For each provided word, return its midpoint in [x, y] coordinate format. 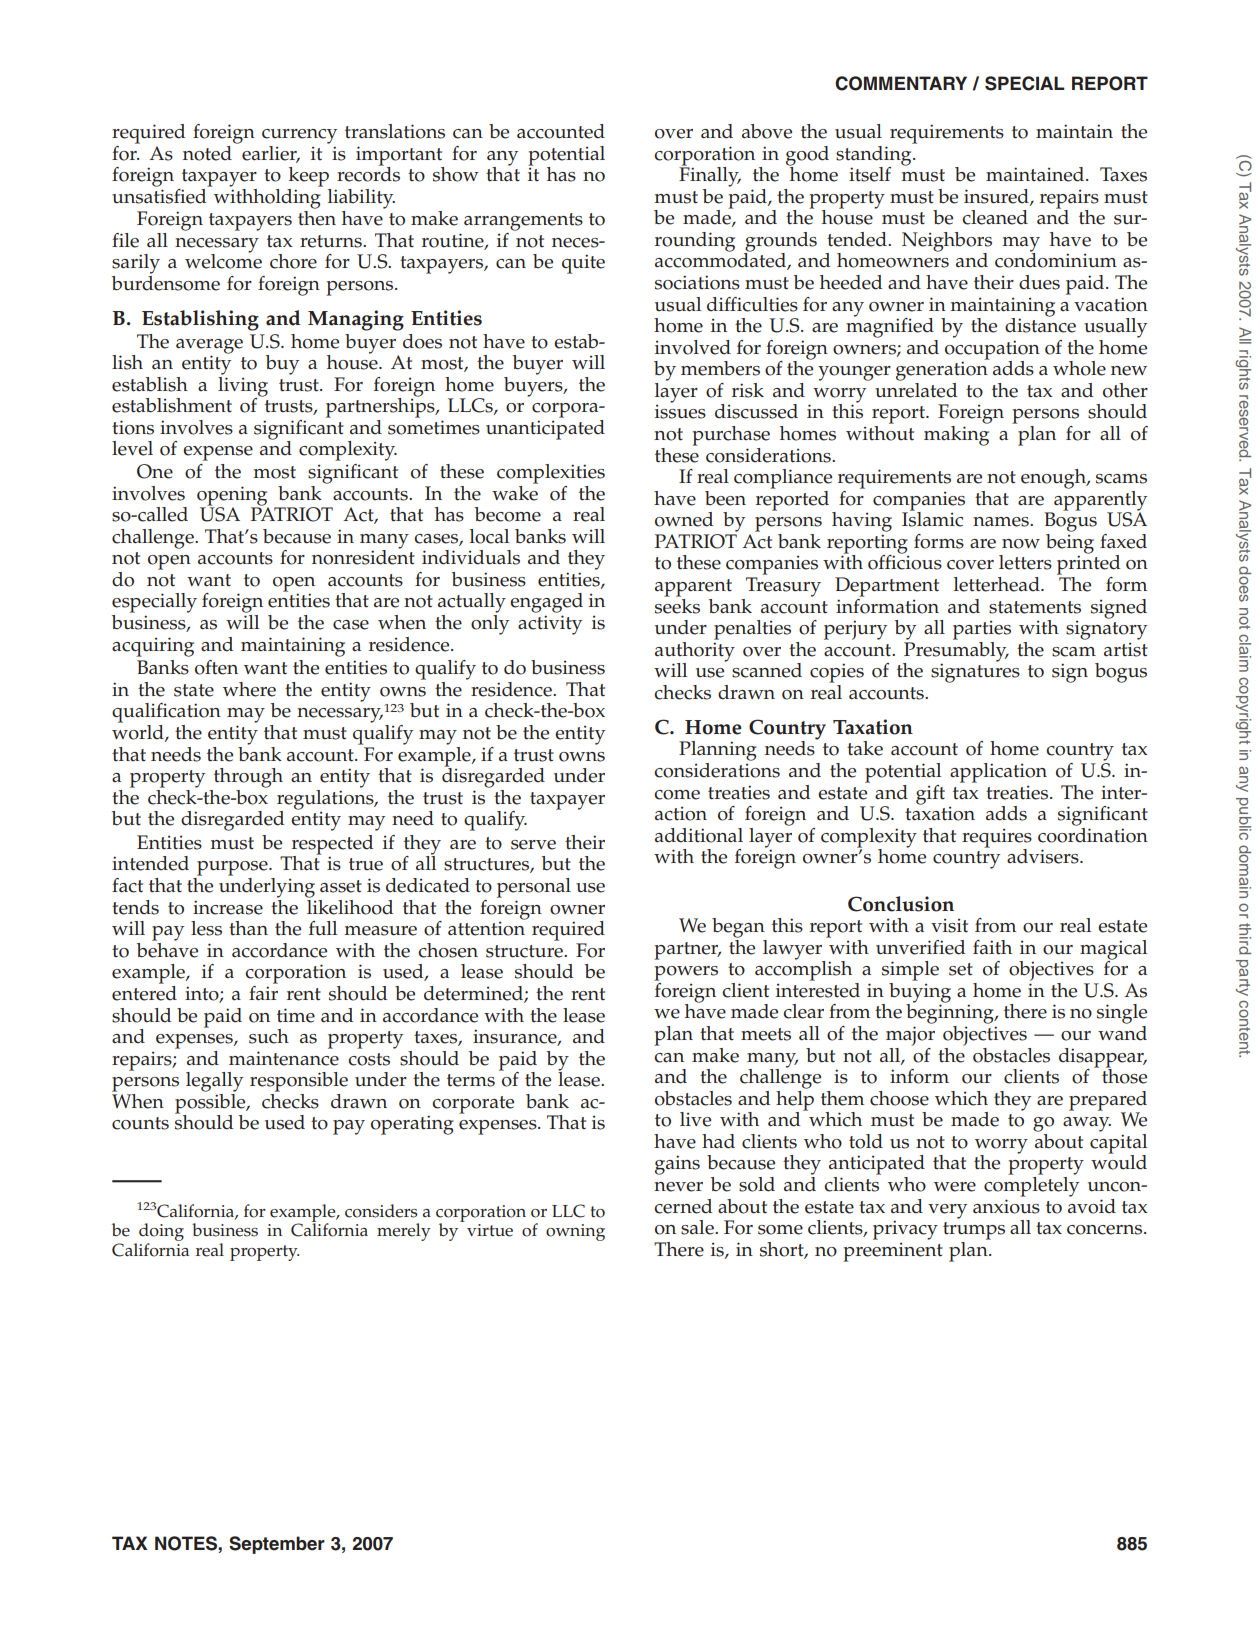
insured [997, 197]
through [248, 778]
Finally [710, 175]
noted [207, 153]
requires [997, 839]
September [277, 1545]
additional [699, 835]
